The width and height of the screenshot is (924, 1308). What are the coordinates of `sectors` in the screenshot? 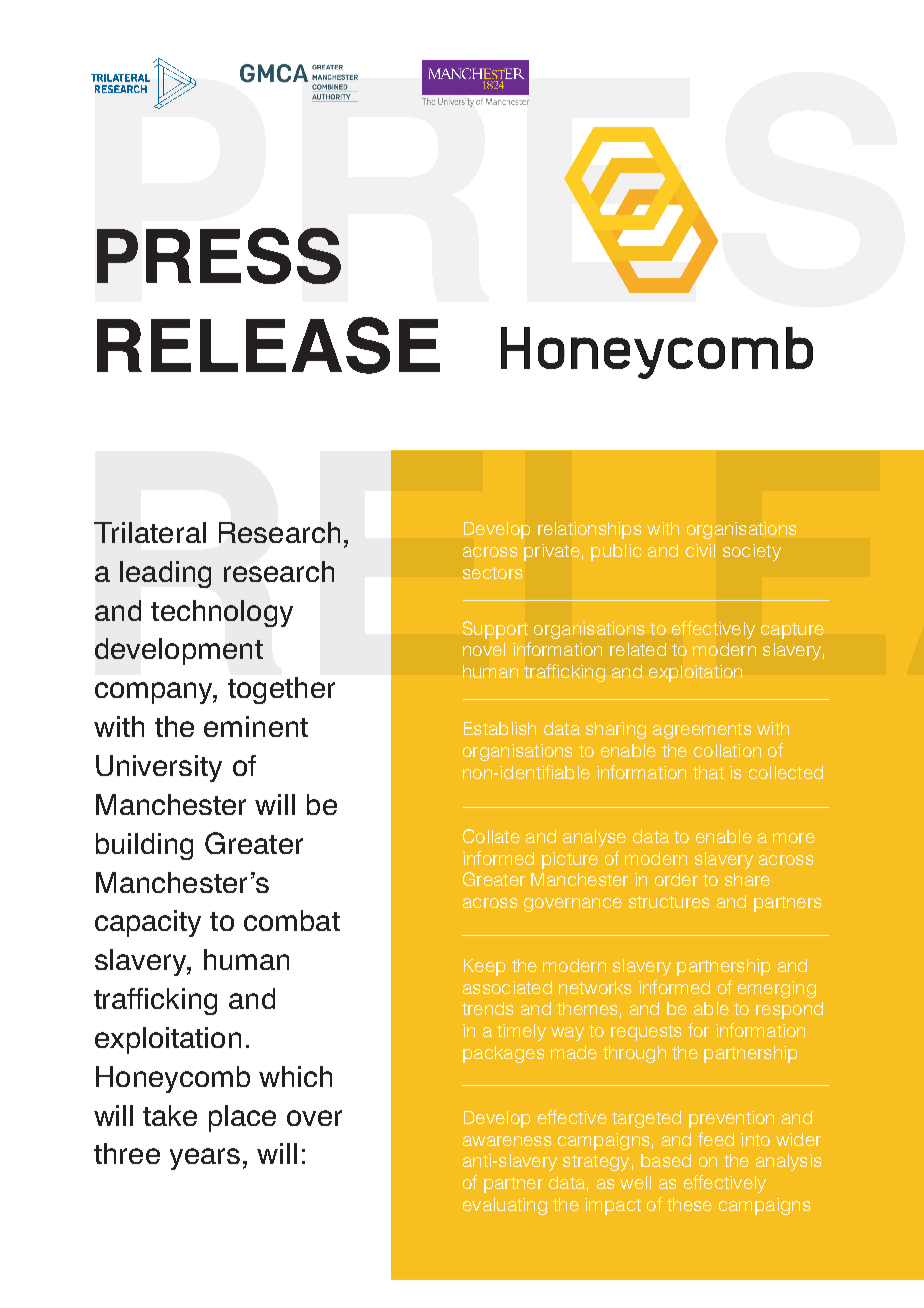 It's located at (492, 573).
